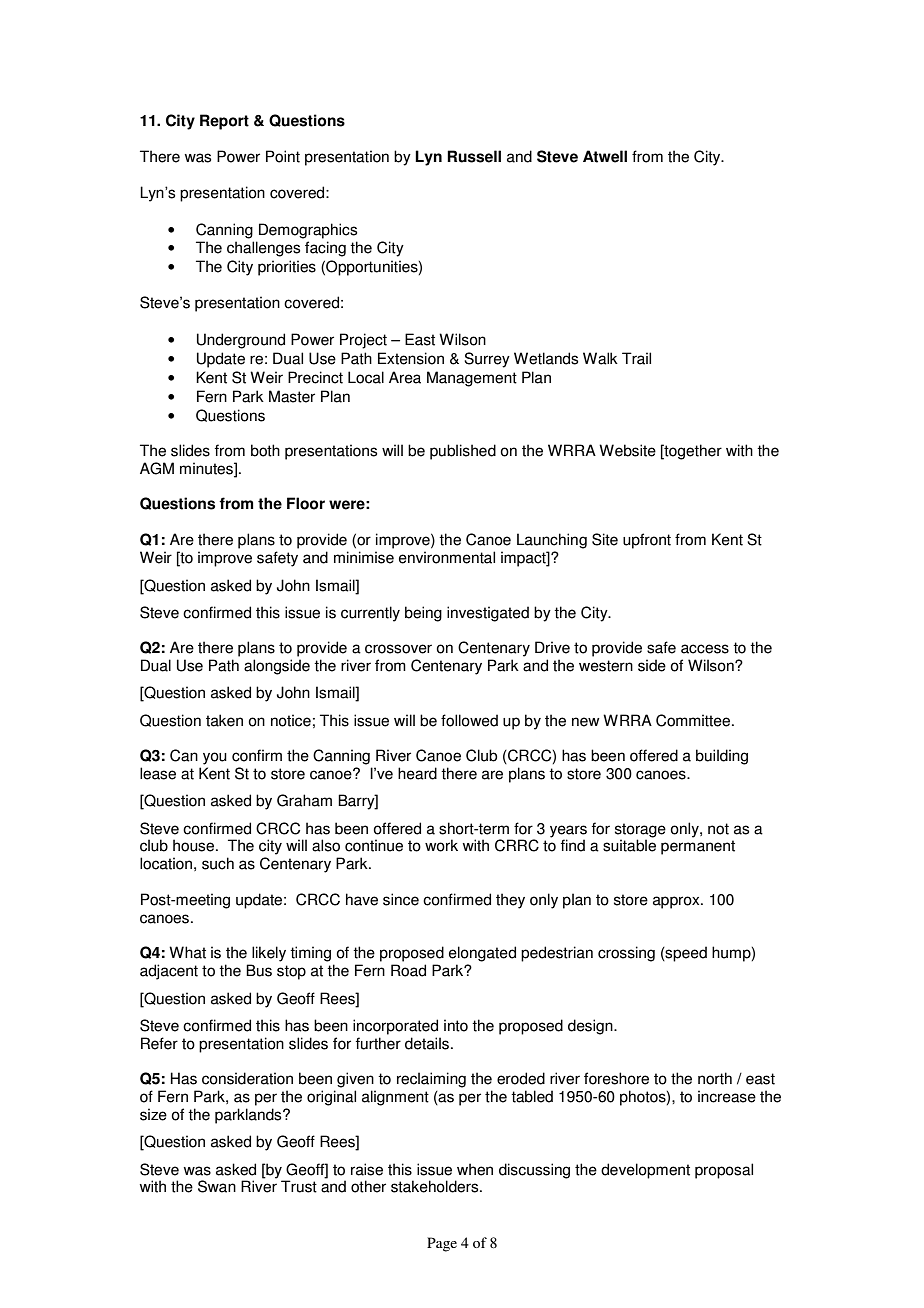  What do you see at coordinates (447, 557) in the screenshot?
I see `environmental` at bounding box center [447, 557].
